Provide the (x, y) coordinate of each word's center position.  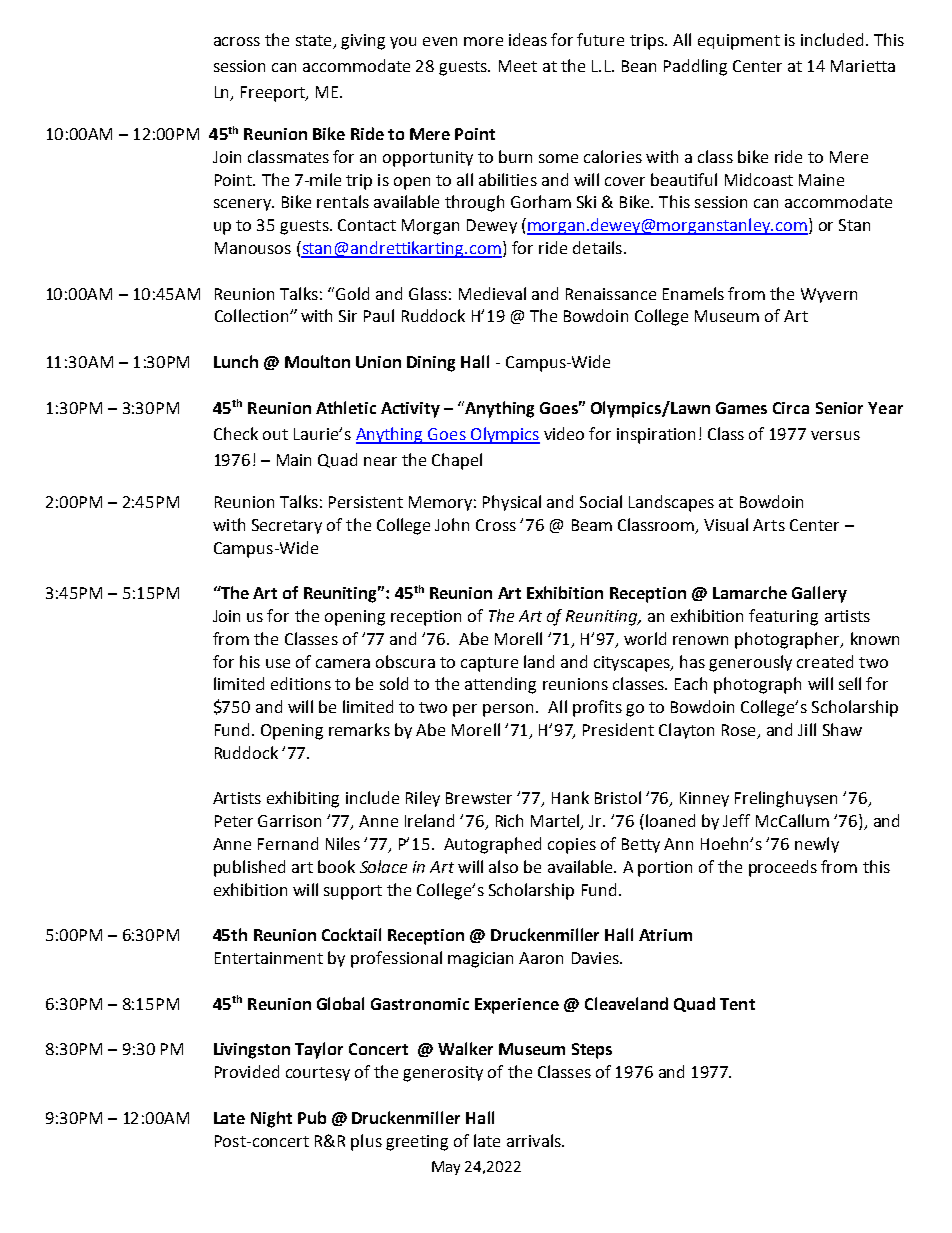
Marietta (863, 66)
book (336, 866)
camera (343, 663)
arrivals (535, 1140)
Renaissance (611, 294)
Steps (592, 1051)
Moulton (317, 361)
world (645, 638)
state (313, 40)
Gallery (819, 594)
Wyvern (829, 295)
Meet (518, 66)
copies (572, 846)
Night (271, 1119)
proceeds (783, 868)
